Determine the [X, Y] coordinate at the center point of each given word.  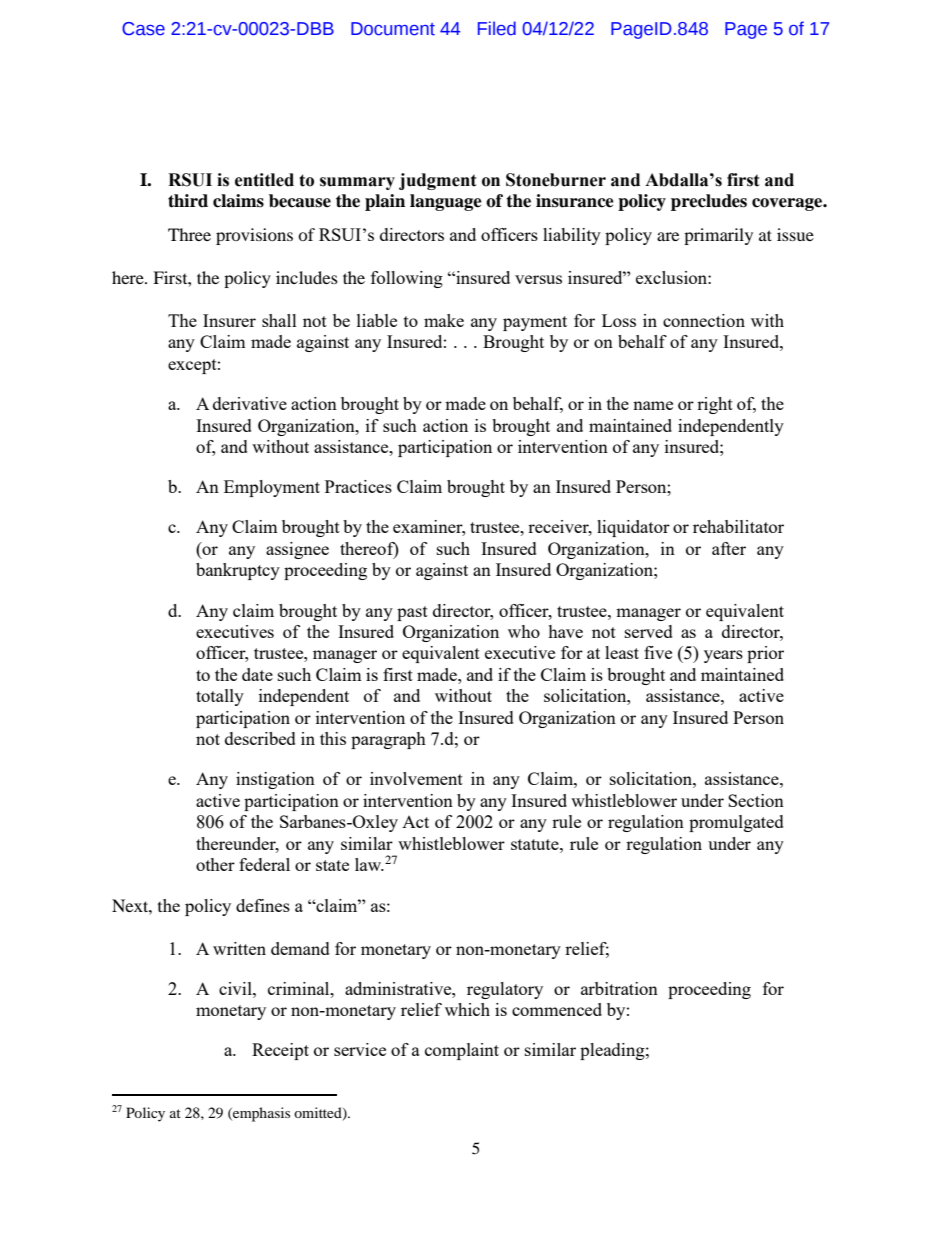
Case [143, 29]
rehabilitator [738, 526]
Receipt [280, 1051]
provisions [254, 236]
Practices [358, 486]
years [723, 656]
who [524, 631]
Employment [272, 488]
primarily [718, 236]
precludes [709, 202]
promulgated [736, 823]
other [215, 864]
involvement [416, 778]
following [407, 279]
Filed [497, 28]
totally [220, 697]
